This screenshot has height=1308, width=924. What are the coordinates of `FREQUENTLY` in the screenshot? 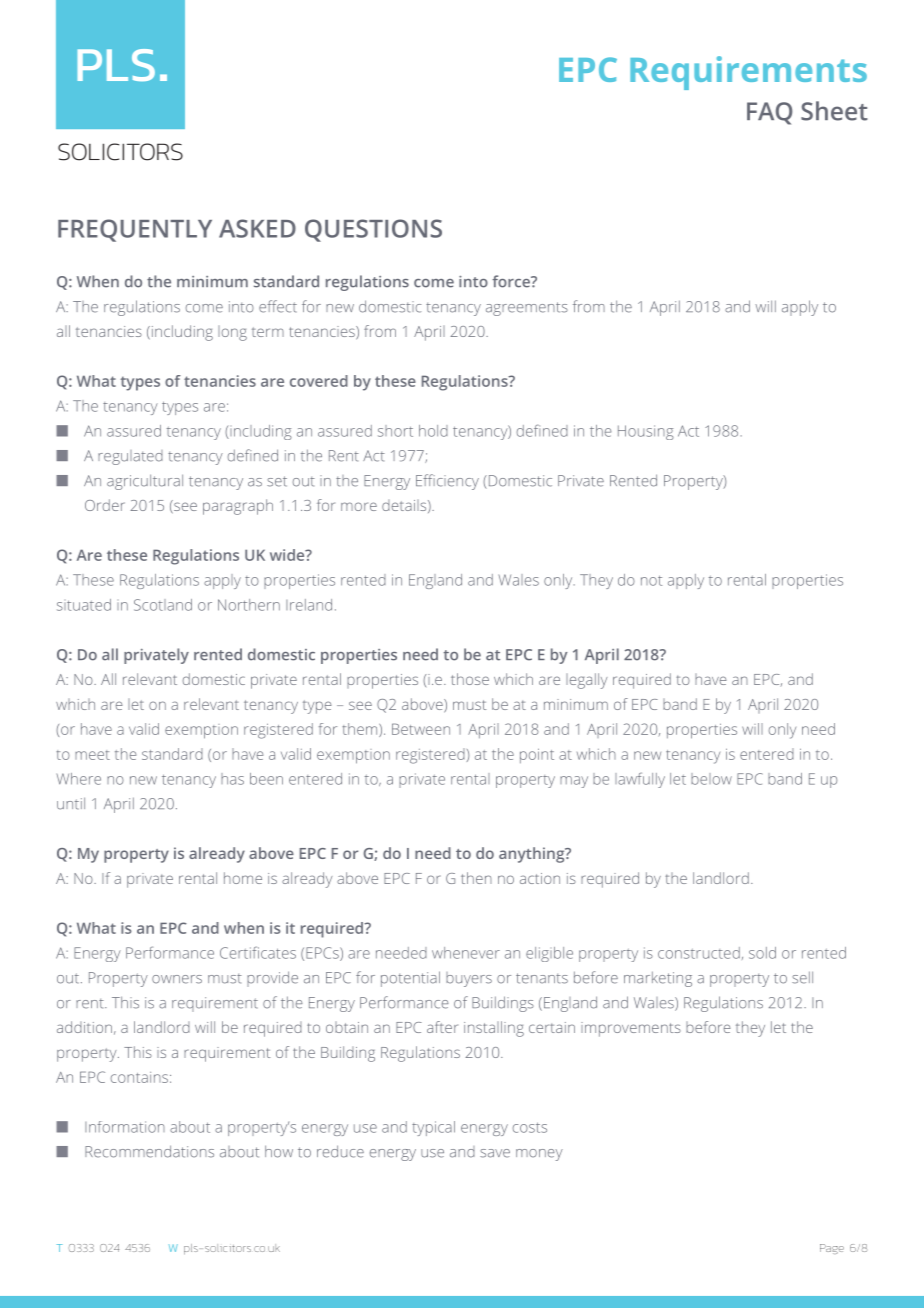 It's located at (135, 230).
